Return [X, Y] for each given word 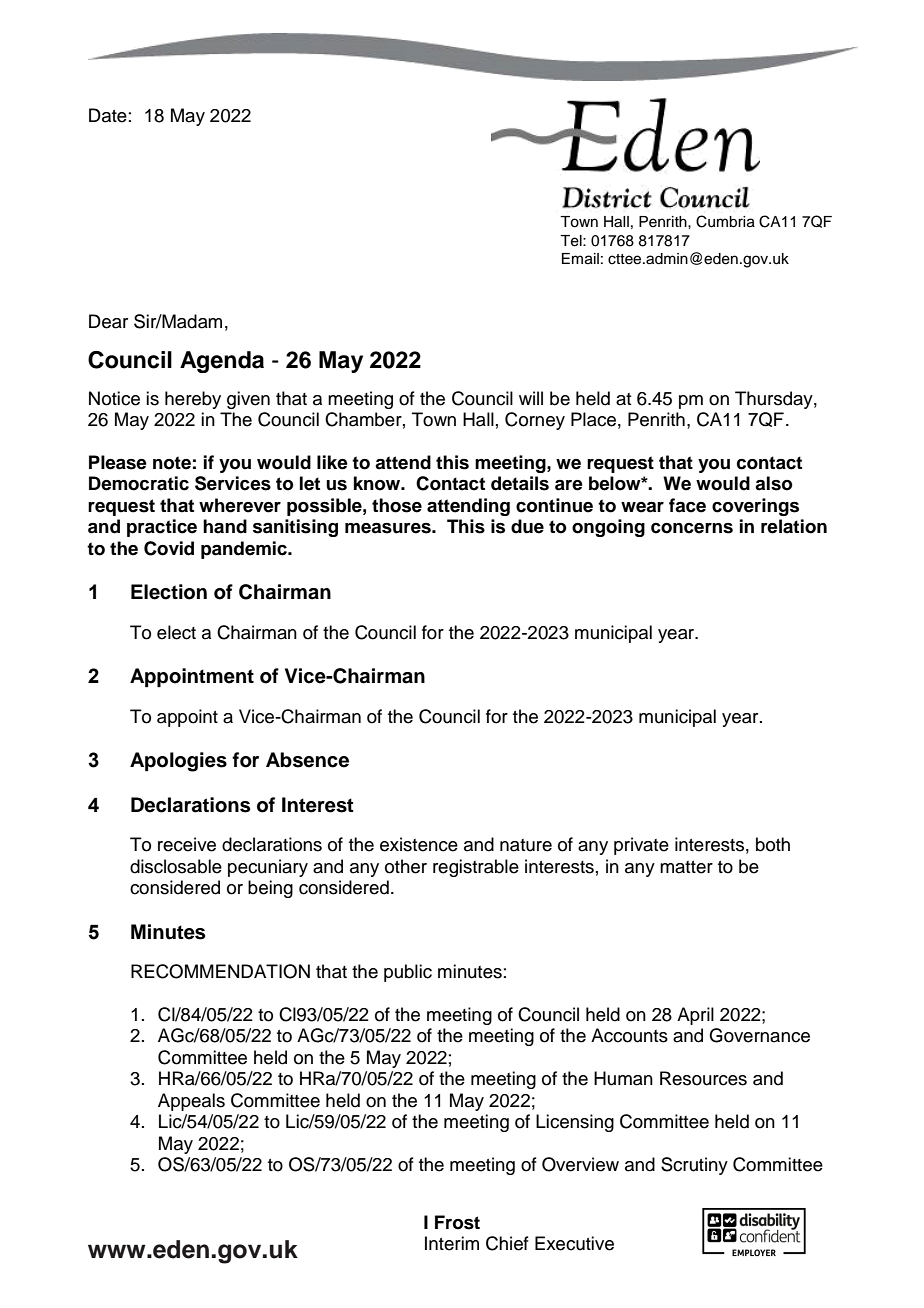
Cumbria [725, 221]
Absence [307, 760]
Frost [457, 1222]
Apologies [178, 762]
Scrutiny [694, 1166]
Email [580, 259]
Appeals [191, 1102]
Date [108, 115]
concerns [692, 528]
